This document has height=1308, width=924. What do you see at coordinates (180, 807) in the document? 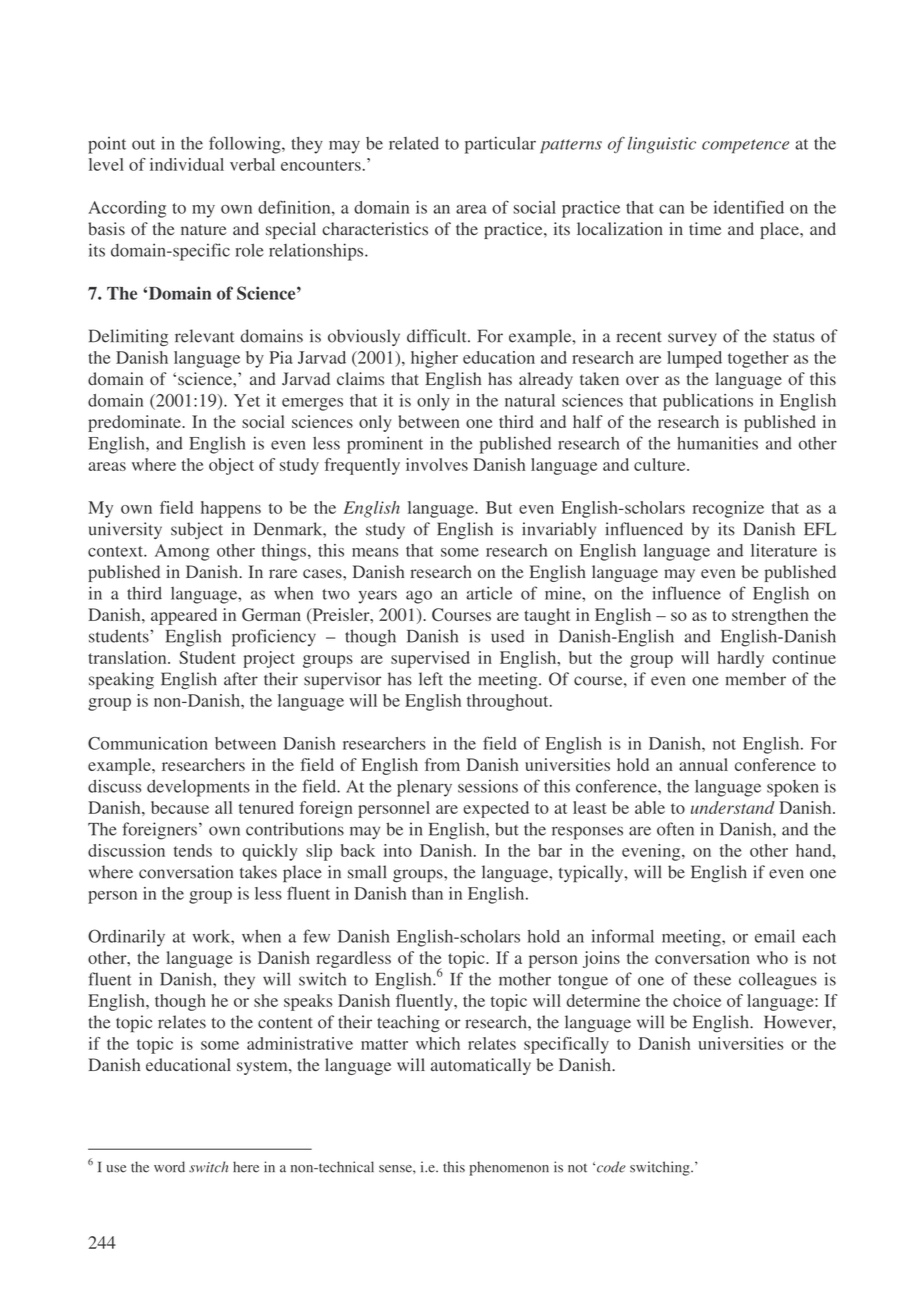
I see `because` at bounding box center [180, 807].
